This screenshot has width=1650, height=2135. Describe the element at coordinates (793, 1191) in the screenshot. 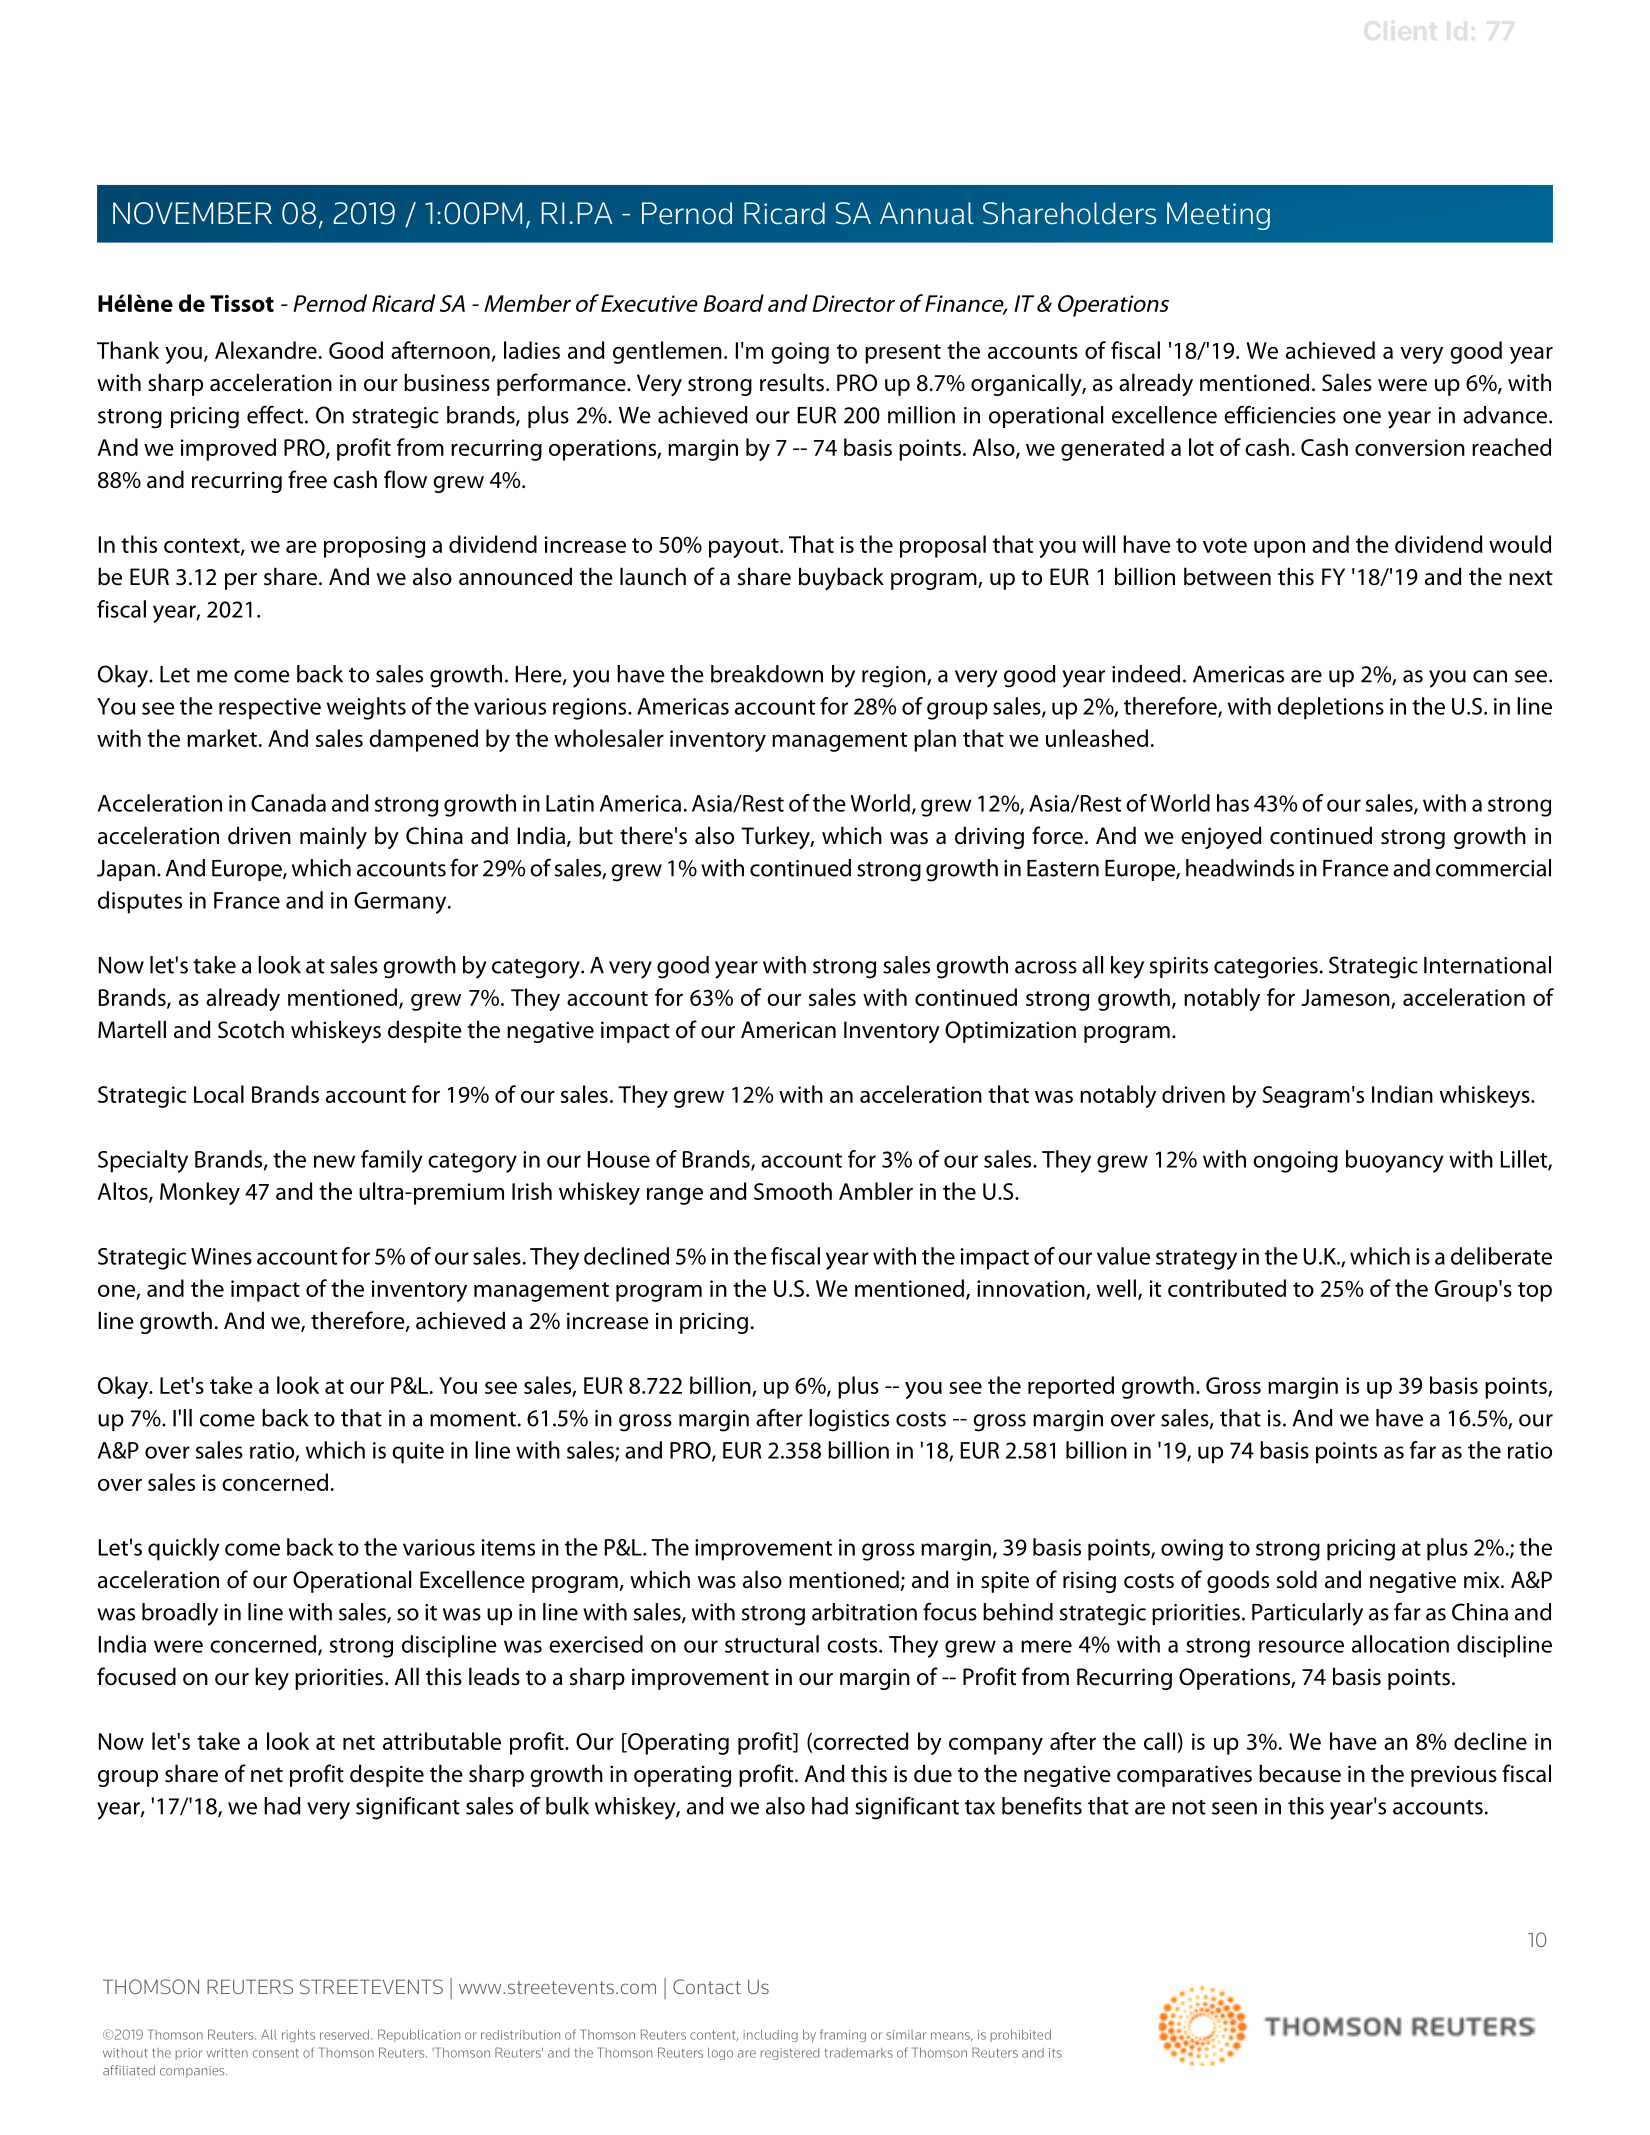

I see `Smooth` at that location.
